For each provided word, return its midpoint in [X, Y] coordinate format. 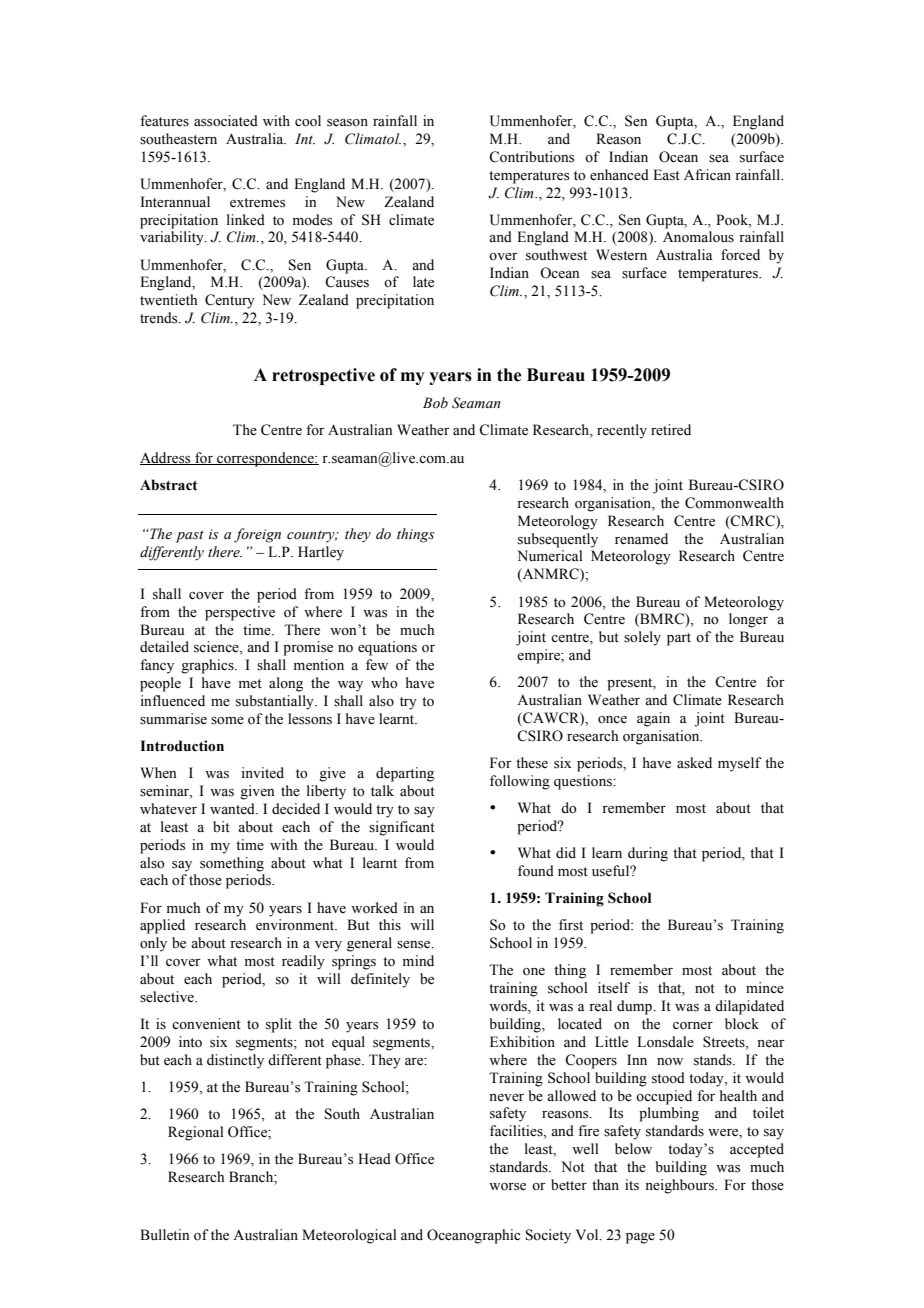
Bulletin [165, 1235]
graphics [208, 666]
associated [226, 121]
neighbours [680, 1186]
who [384, 683]
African [707, 174]
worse [507, 1187]
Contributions [531, 157]
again [653, 719]
